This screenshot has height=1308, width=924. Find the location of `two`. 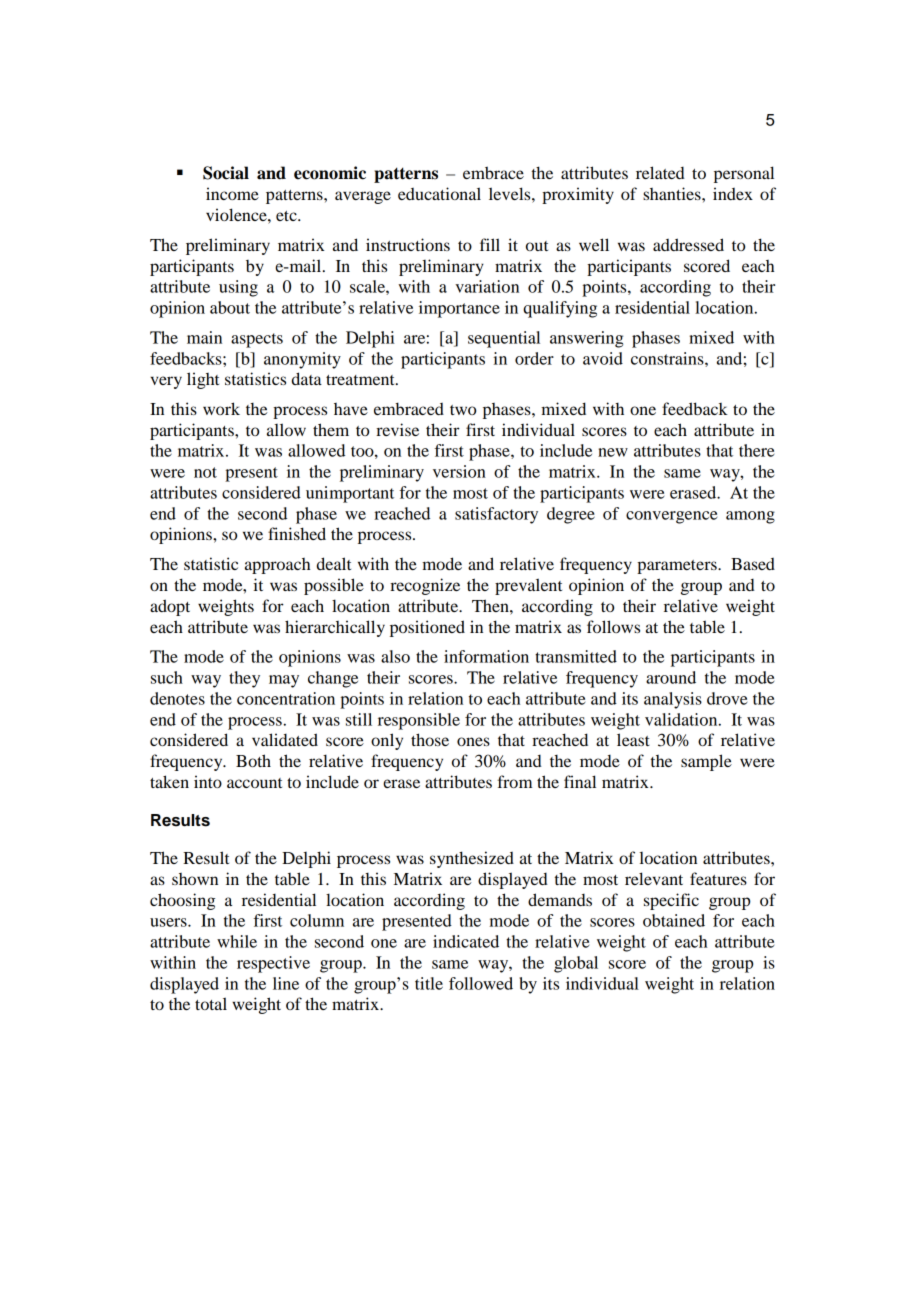

two is located at coordinates (463, 410).
